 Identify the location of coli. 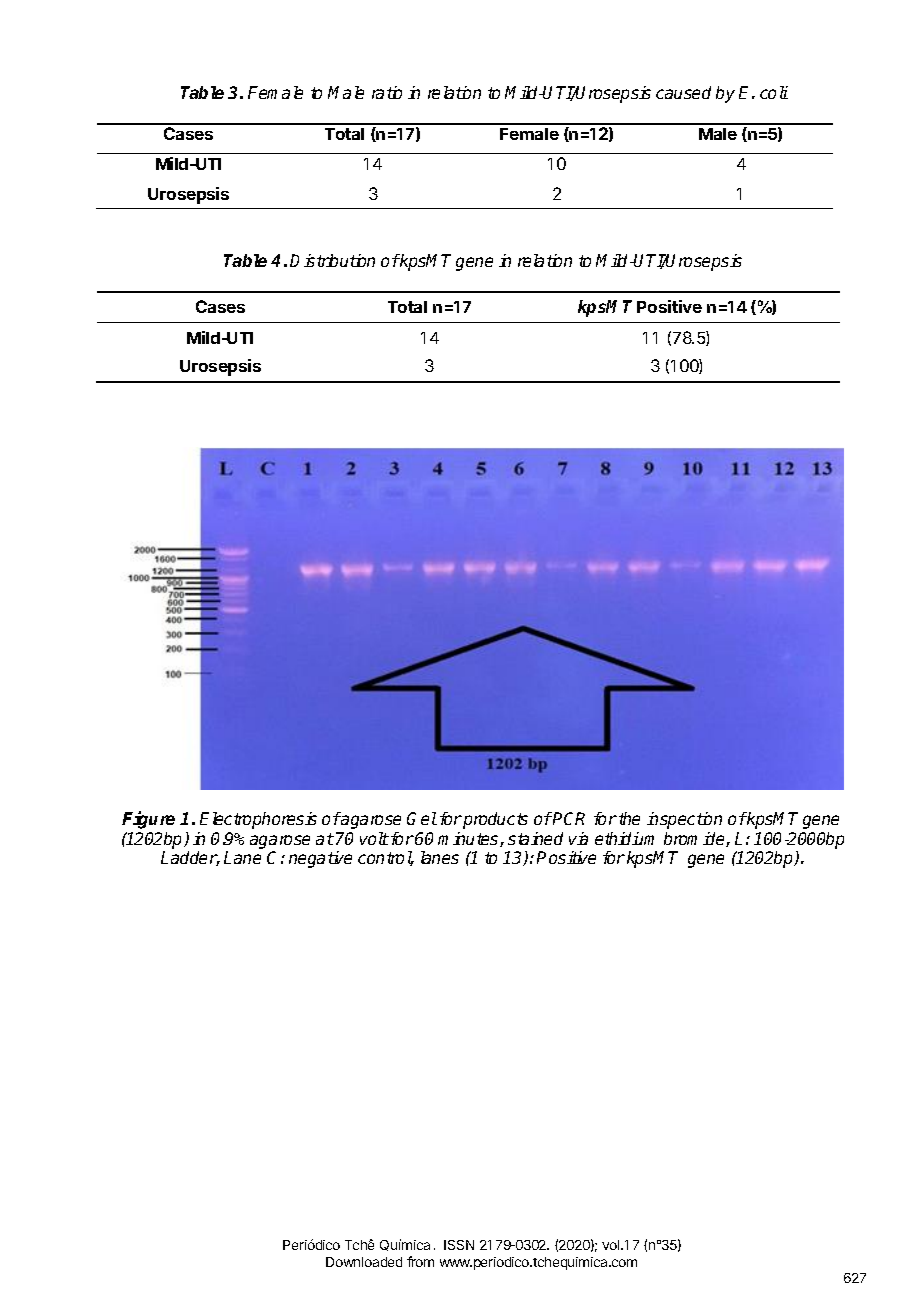
(774, 92).
